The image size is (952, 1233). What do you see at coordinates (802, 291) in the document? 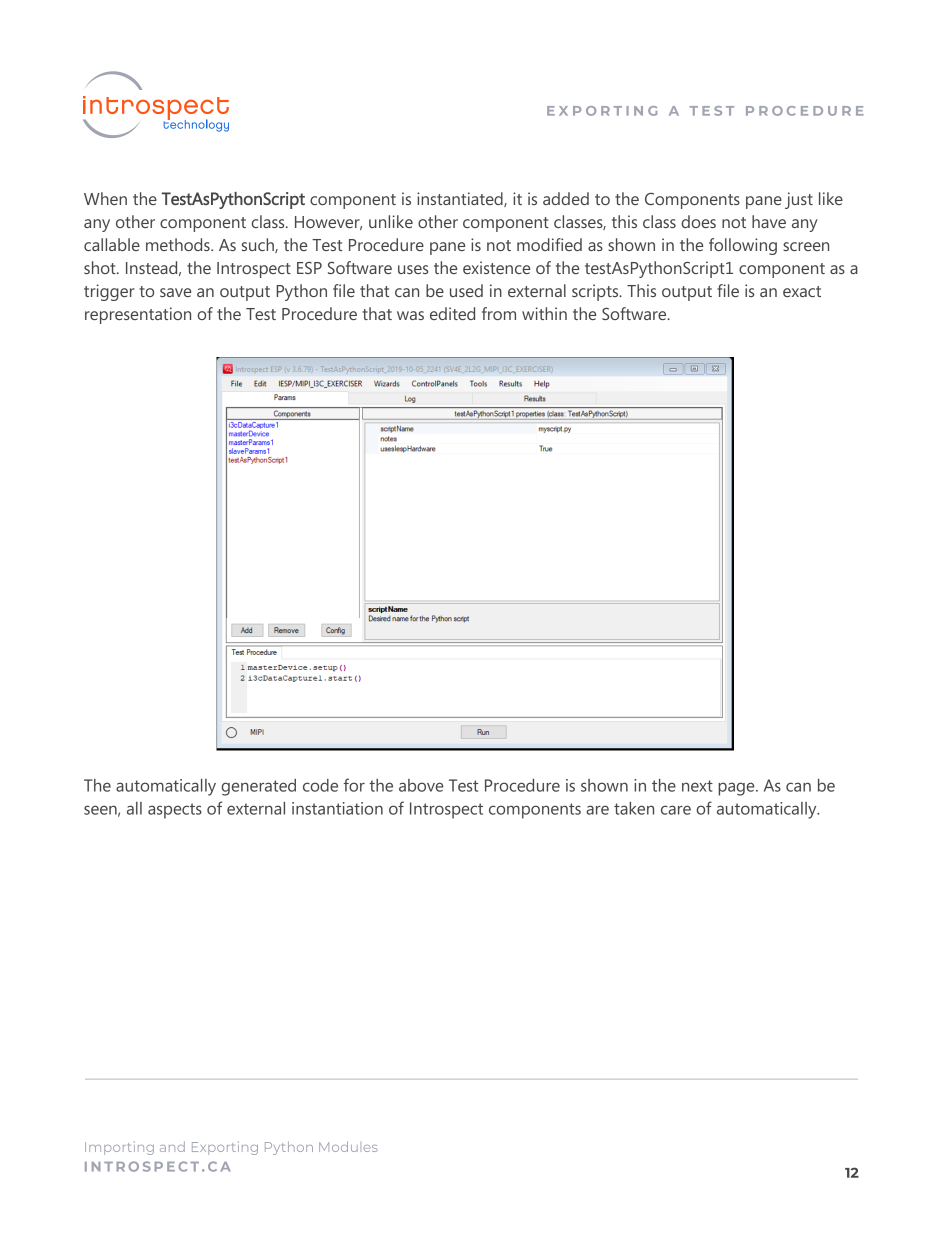
I see `exact` at bounding box center [802, 291].
